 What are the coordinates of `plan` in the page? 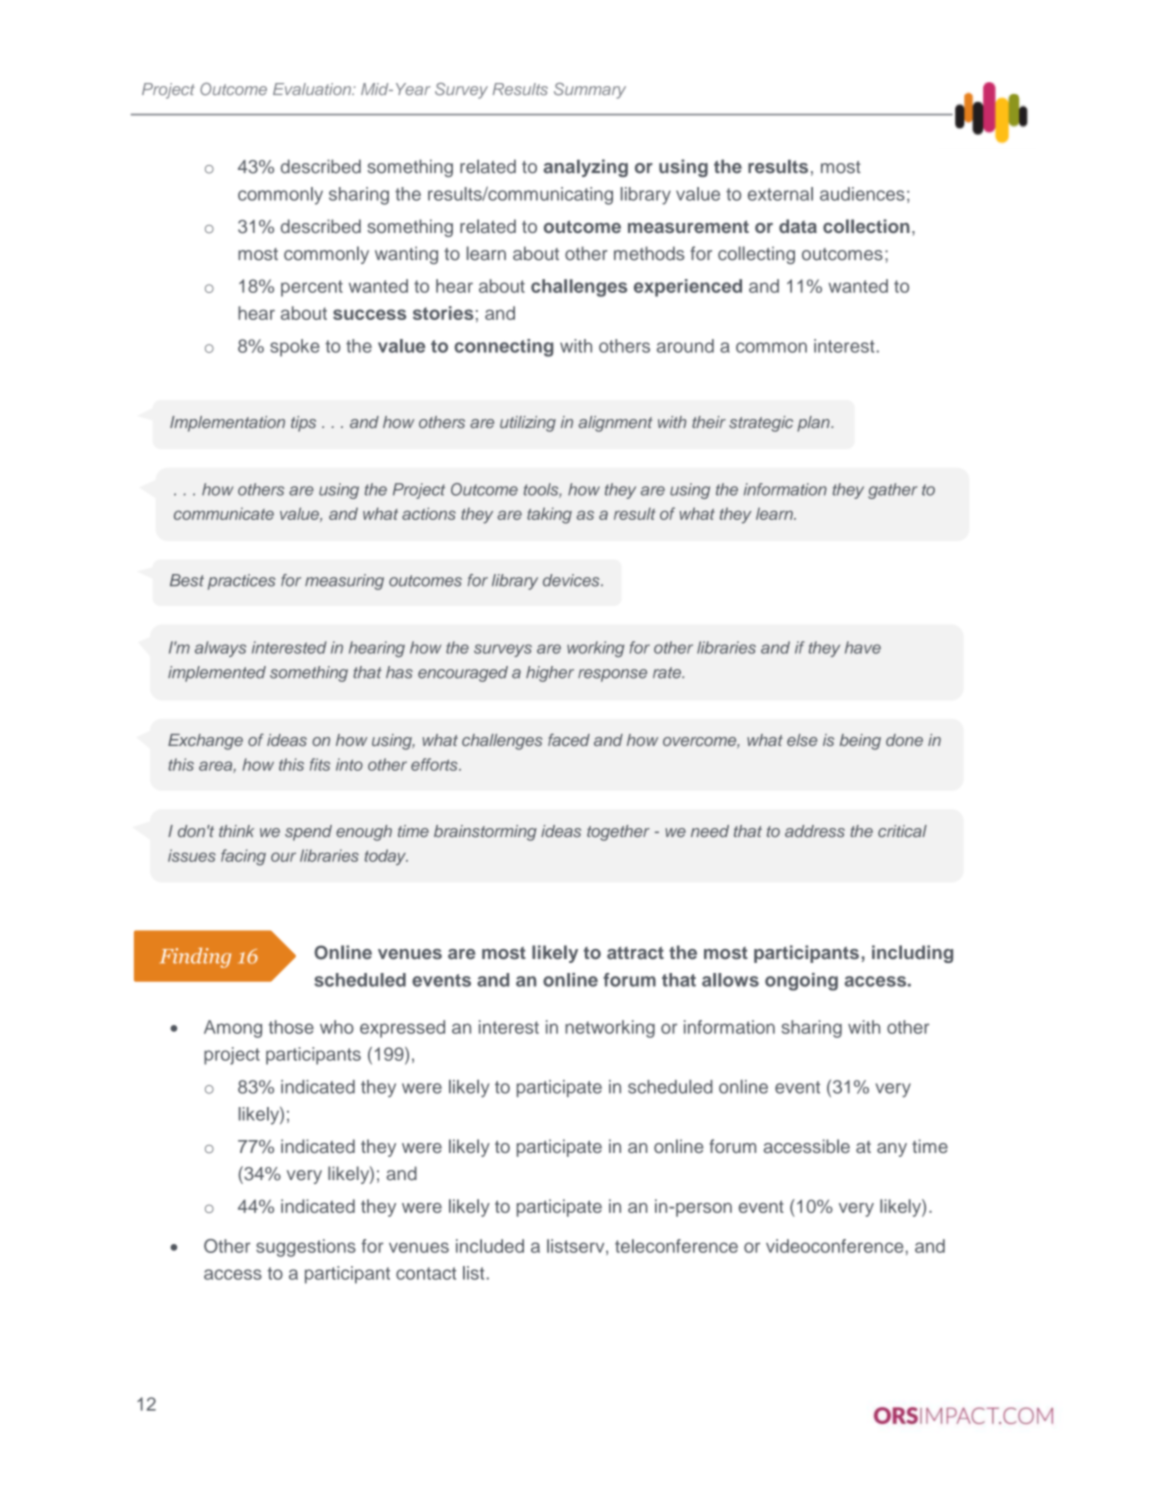 It's located at (814, 424).
